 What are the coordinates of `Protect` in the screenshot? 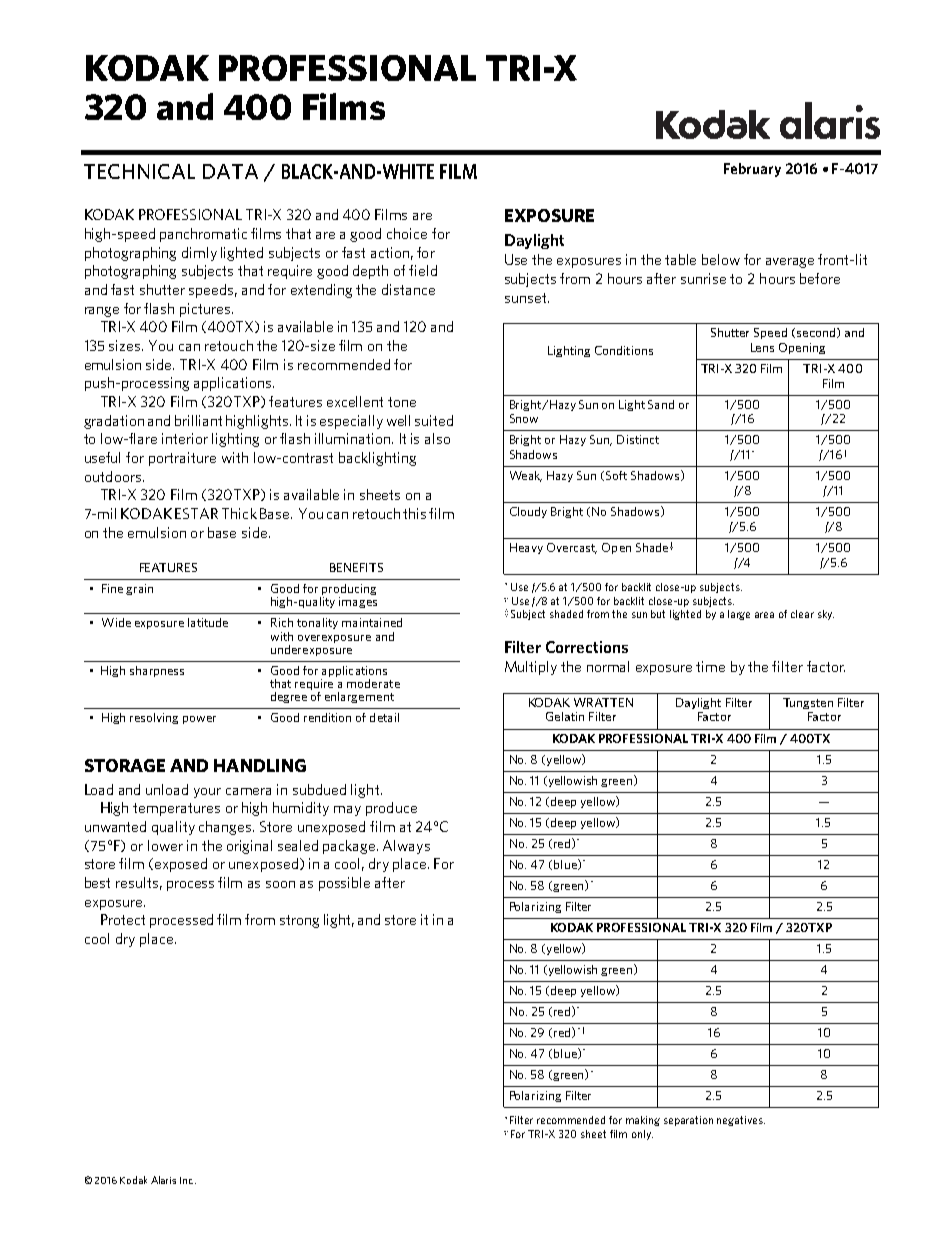 It's located at (123, 919).
